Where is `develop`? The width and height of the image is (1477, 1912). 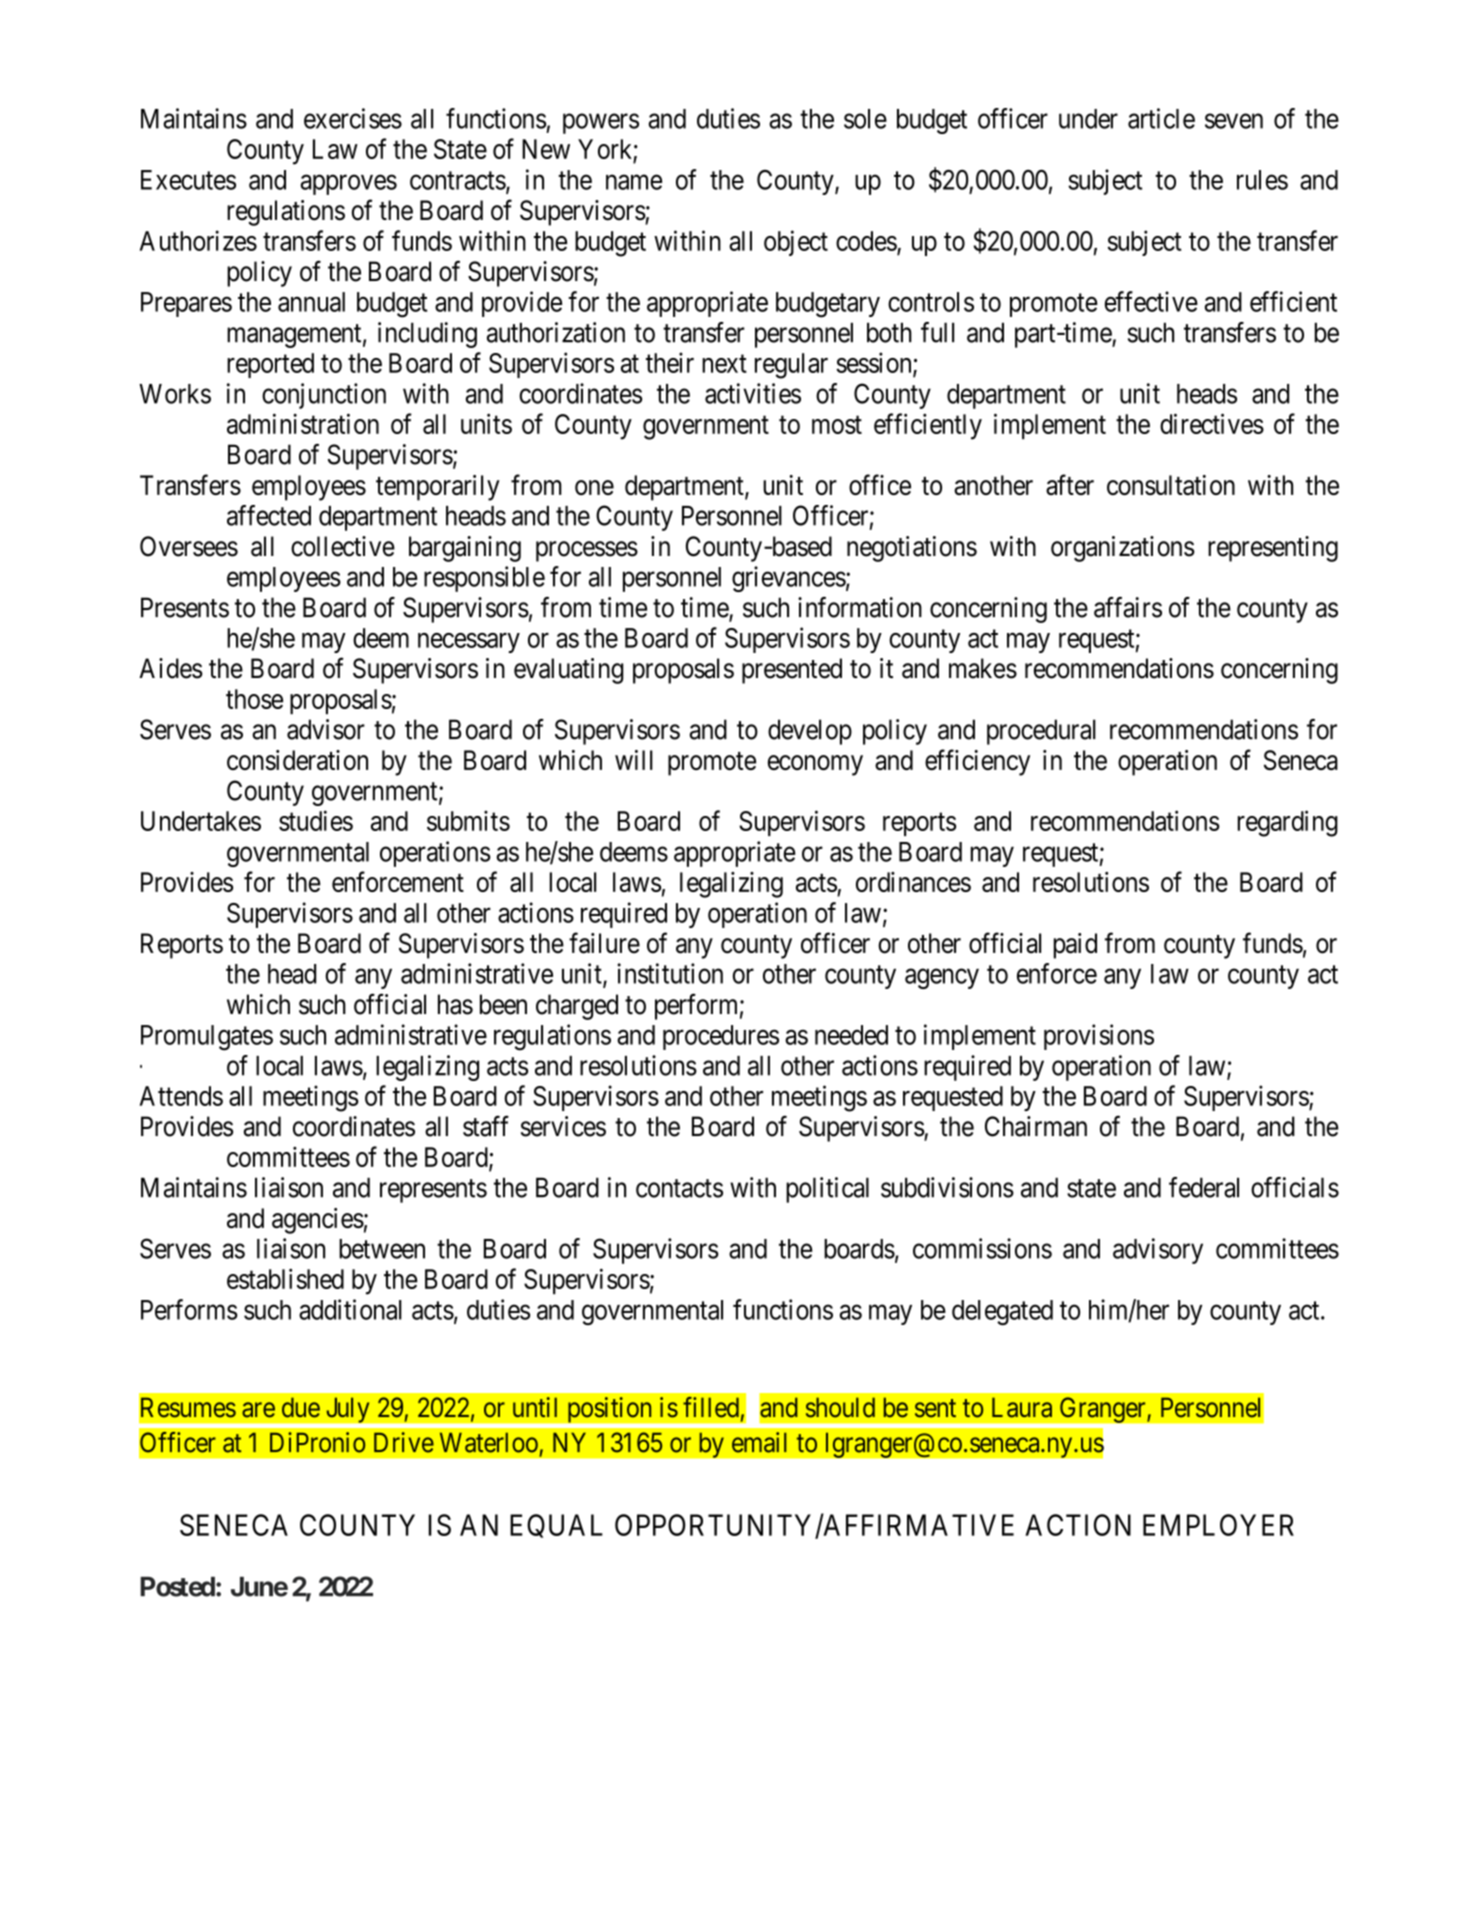
develop is located at coordinates (810, 732).
